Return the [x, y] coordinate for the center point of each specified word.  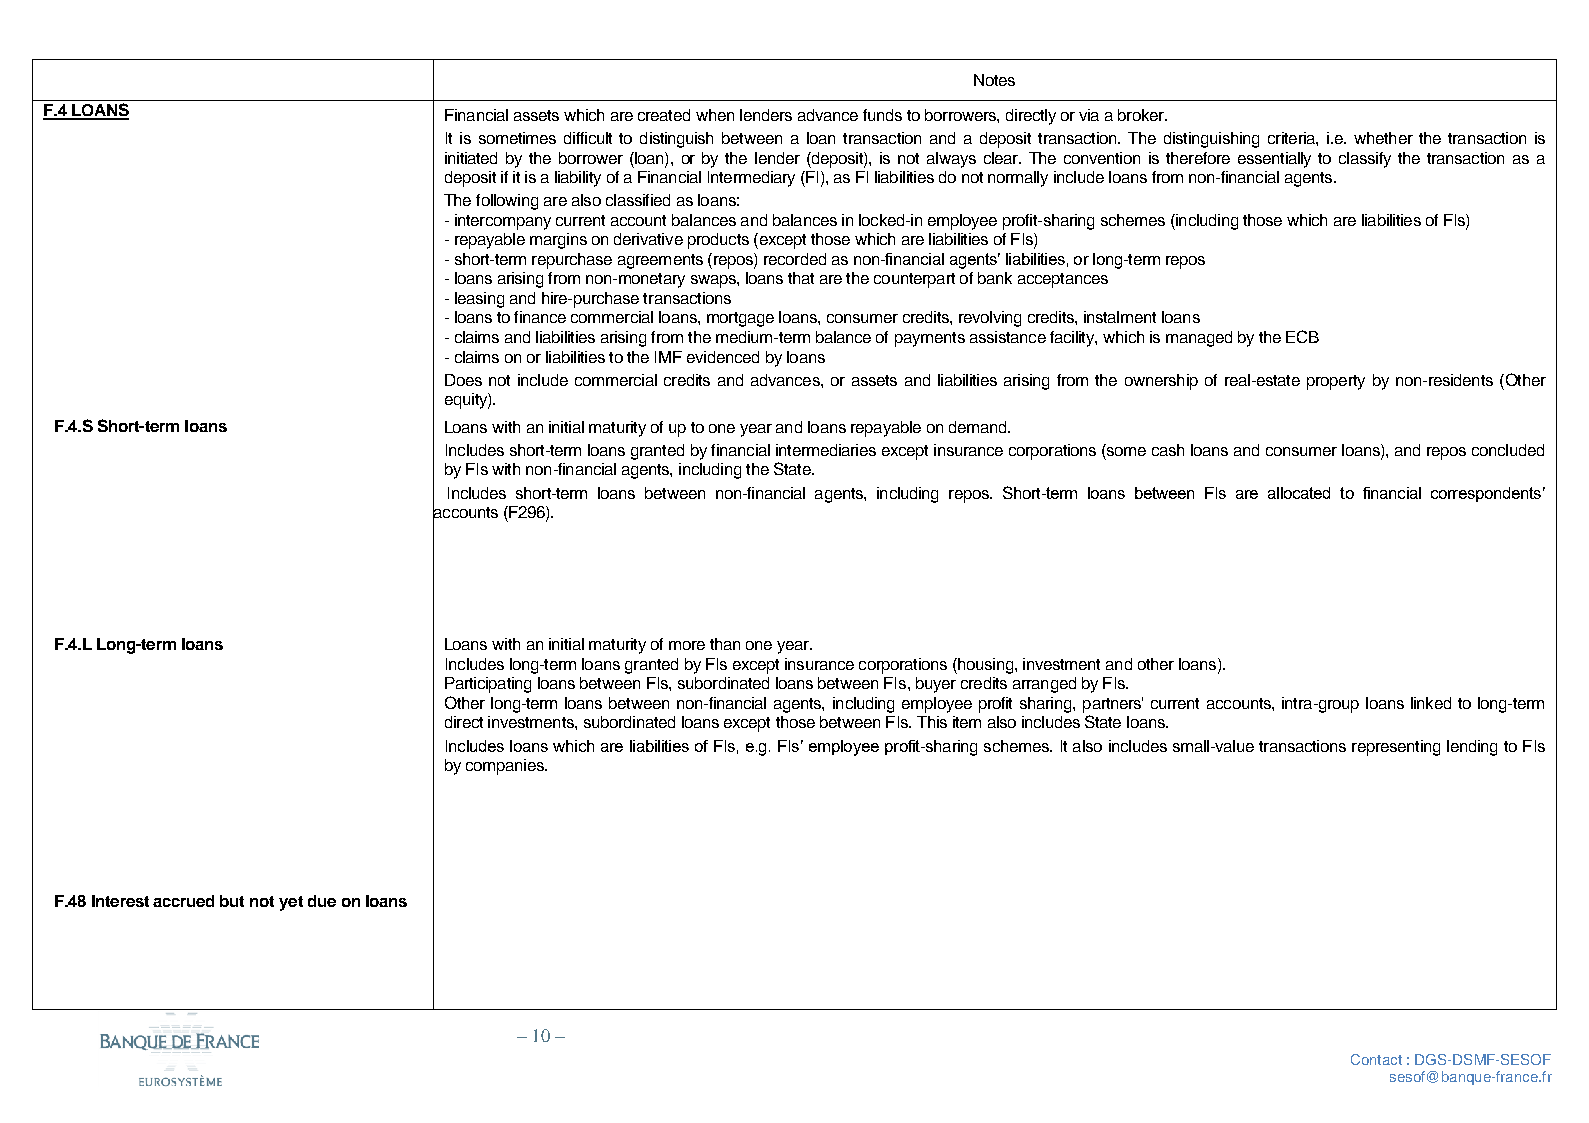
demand [979, 427]
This [932, 722]
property [1336, 382]
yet [291, 903]
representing [1396, 748]
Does [463, 380]
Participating [488, 685]
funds [882, 115]
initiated [471, 158]
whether [1383, 138]
